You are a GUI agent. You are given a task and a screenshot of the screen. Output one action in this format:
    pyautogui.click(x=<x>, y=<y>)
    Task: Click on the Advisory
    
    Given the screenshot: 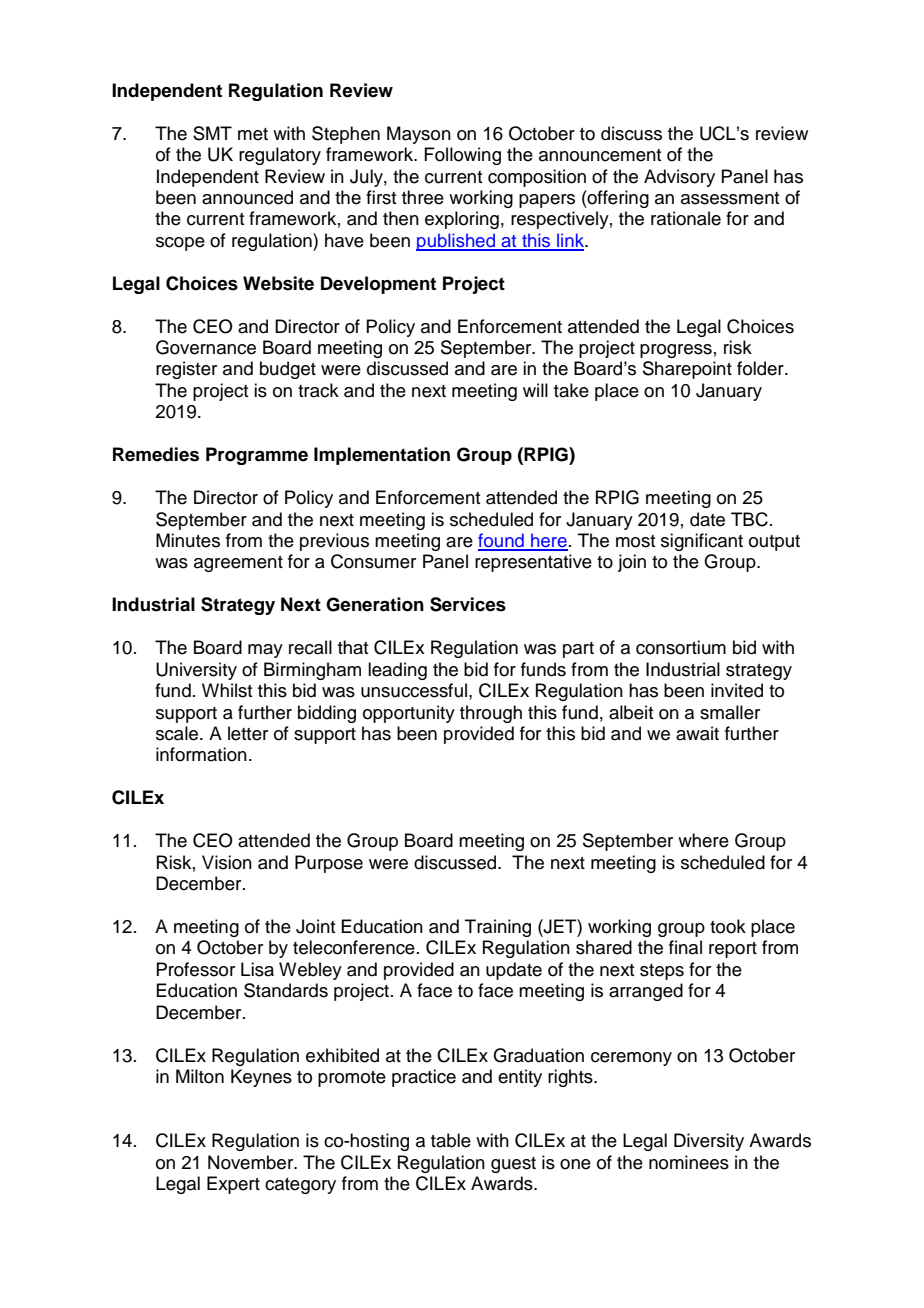 What is the action you would take?
    pyautogui.click(x=679, y=178)
